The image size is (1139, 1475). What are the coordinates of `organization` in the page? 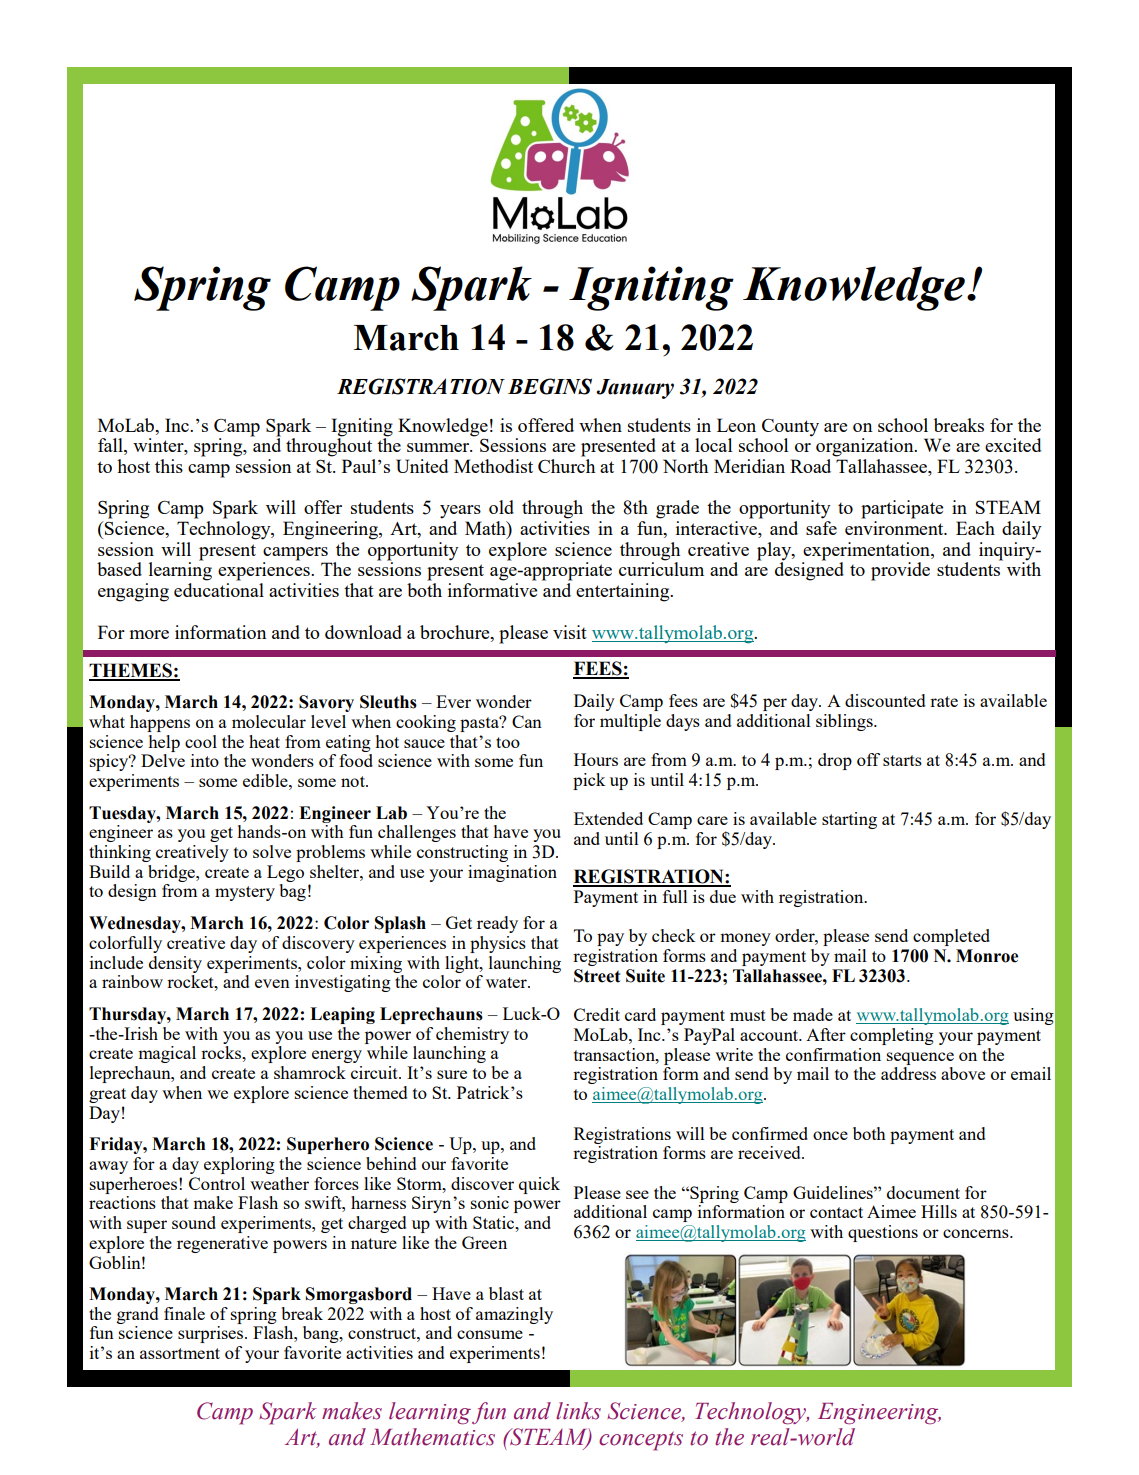 It's located at (866, 447).
